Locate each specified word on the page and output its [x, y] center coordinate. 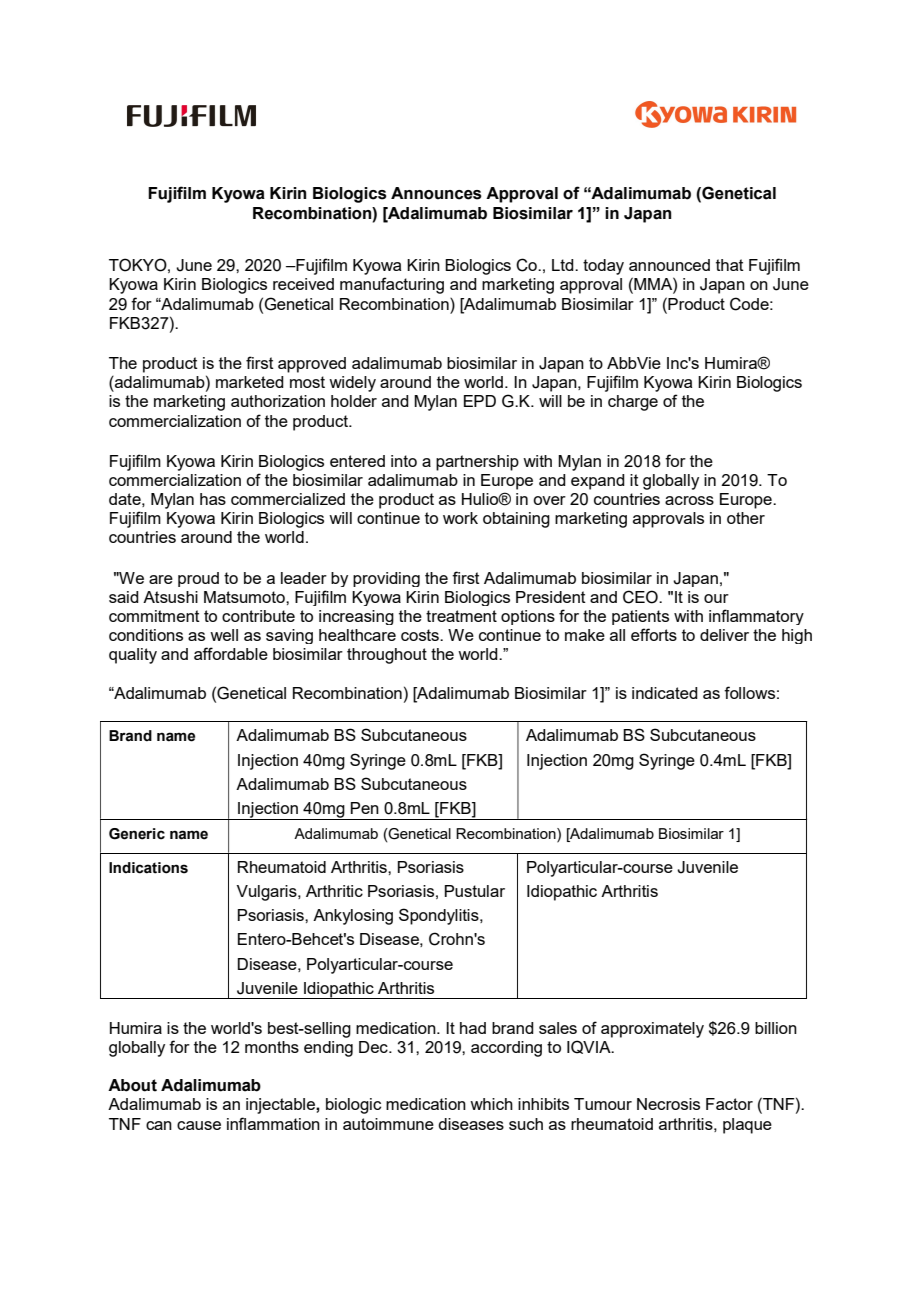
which [491, 1104]
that [730, 265]
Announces [436, 193]
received [303, 284]
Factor [729, 1104]
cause [199, 1125]
